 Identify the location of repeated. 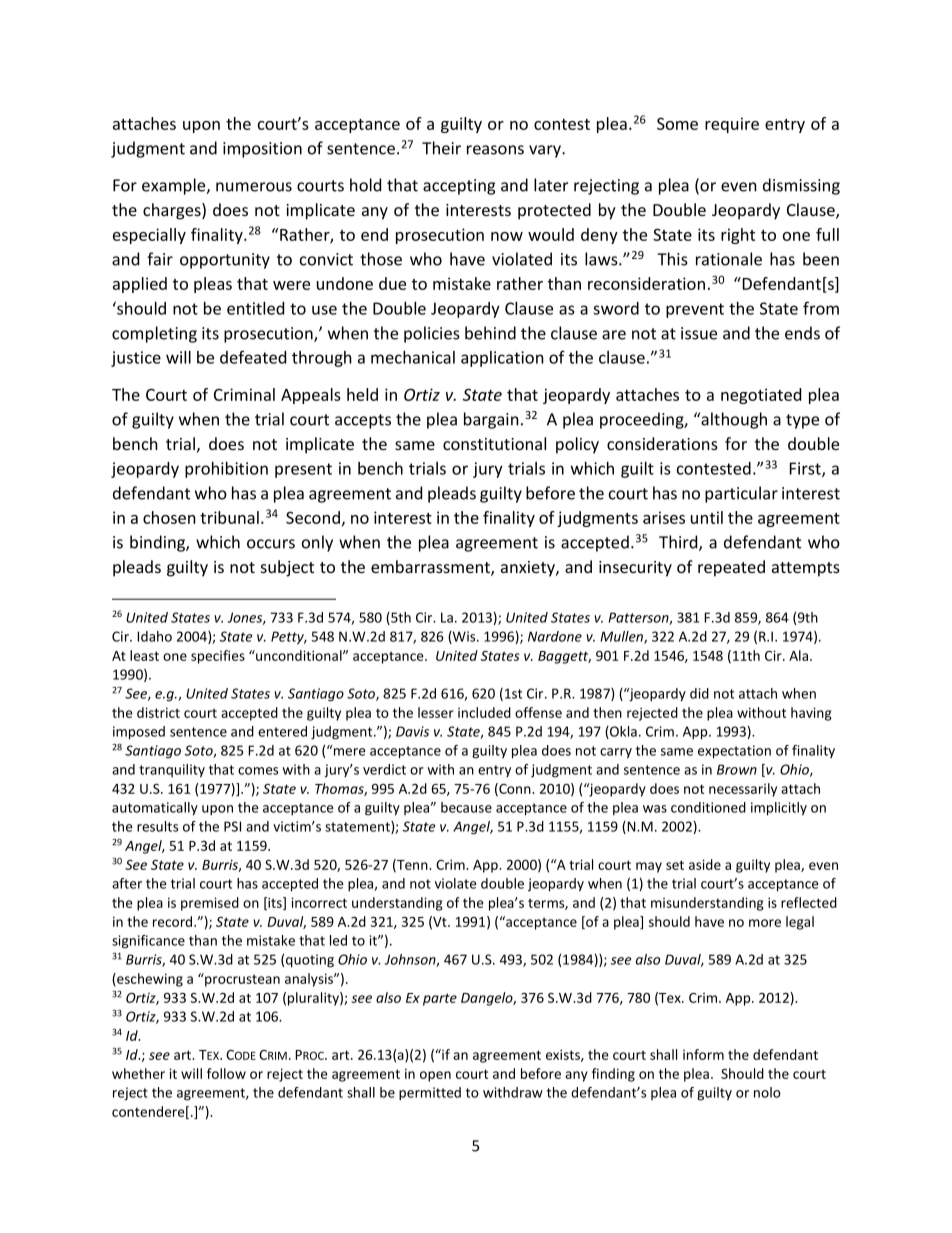
(731, 568).
